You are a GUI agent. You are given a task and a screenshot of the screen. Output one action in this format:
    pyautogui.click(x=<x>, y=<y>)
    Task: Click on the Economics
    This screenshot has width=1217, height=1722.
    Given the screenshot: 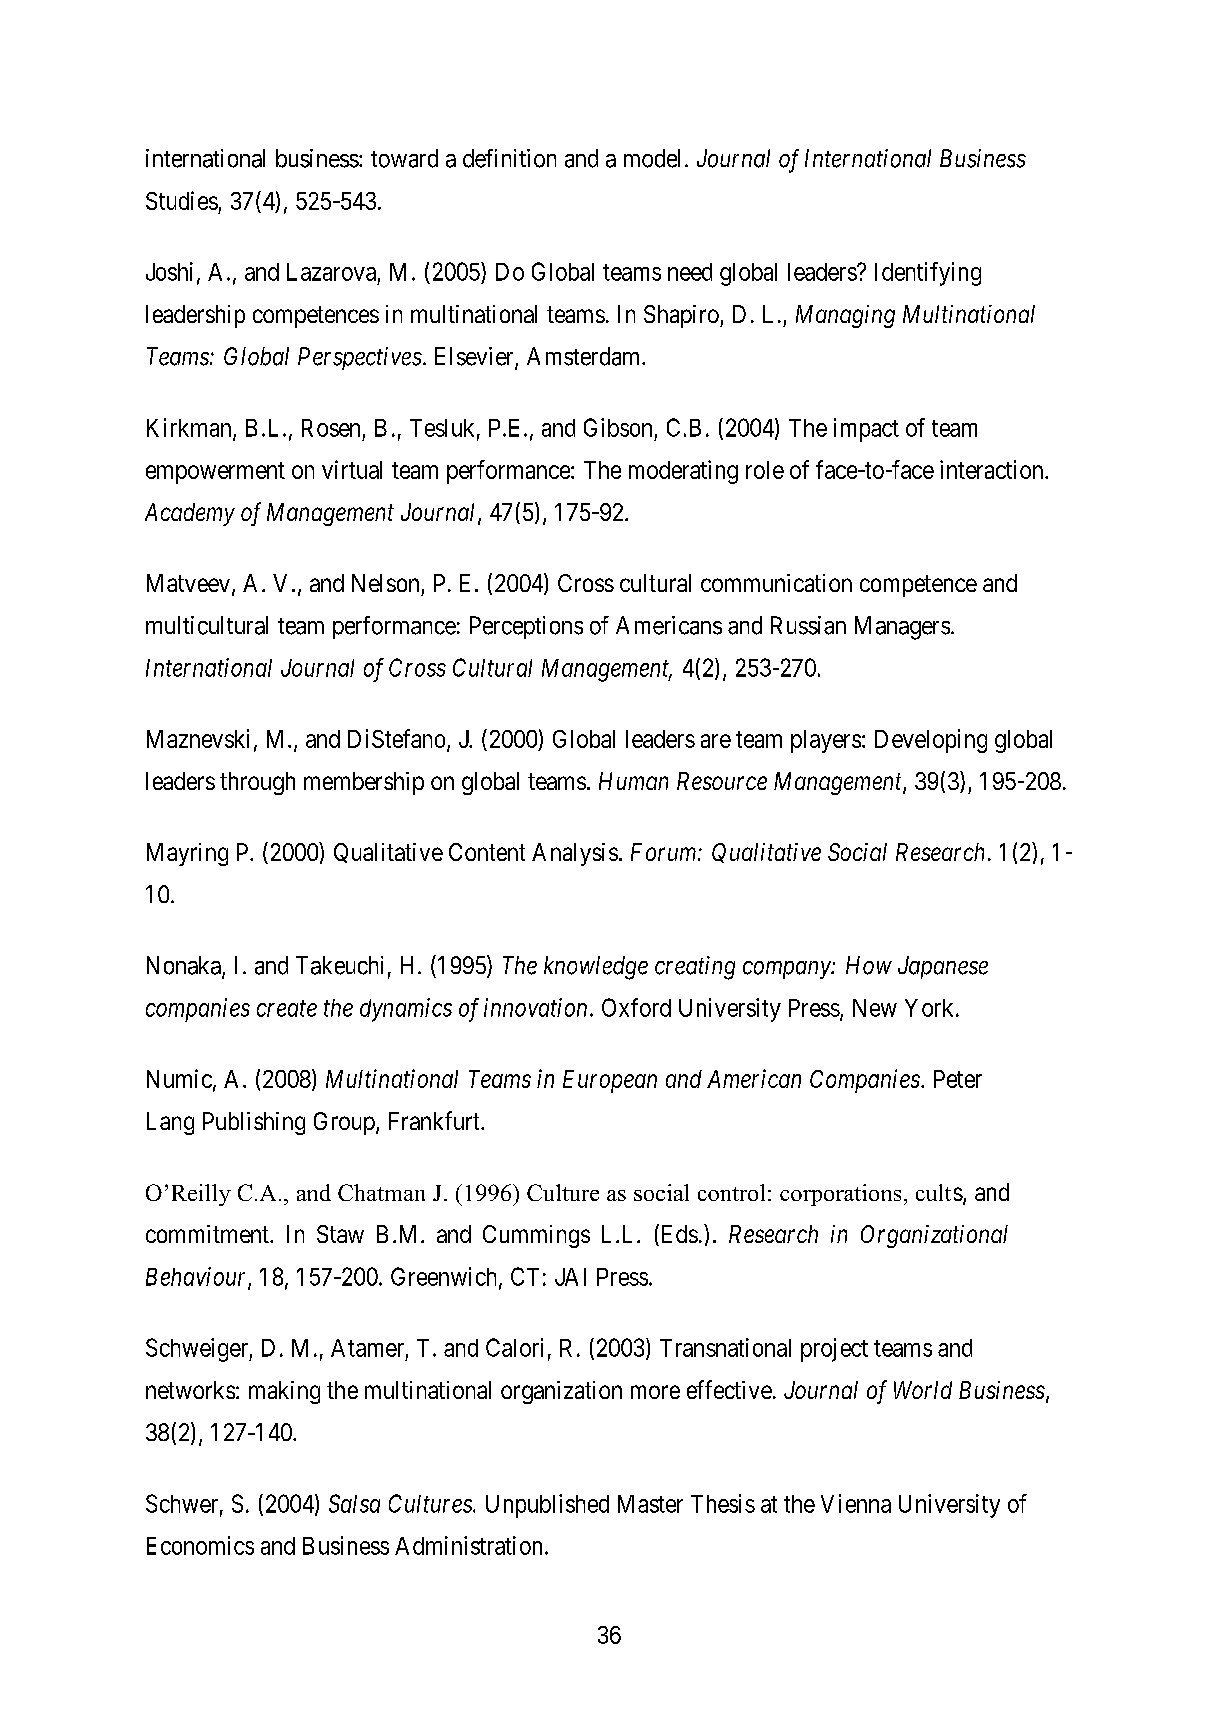 What is the action you would take?
    pyautogui.click(x=200, y=1545)
